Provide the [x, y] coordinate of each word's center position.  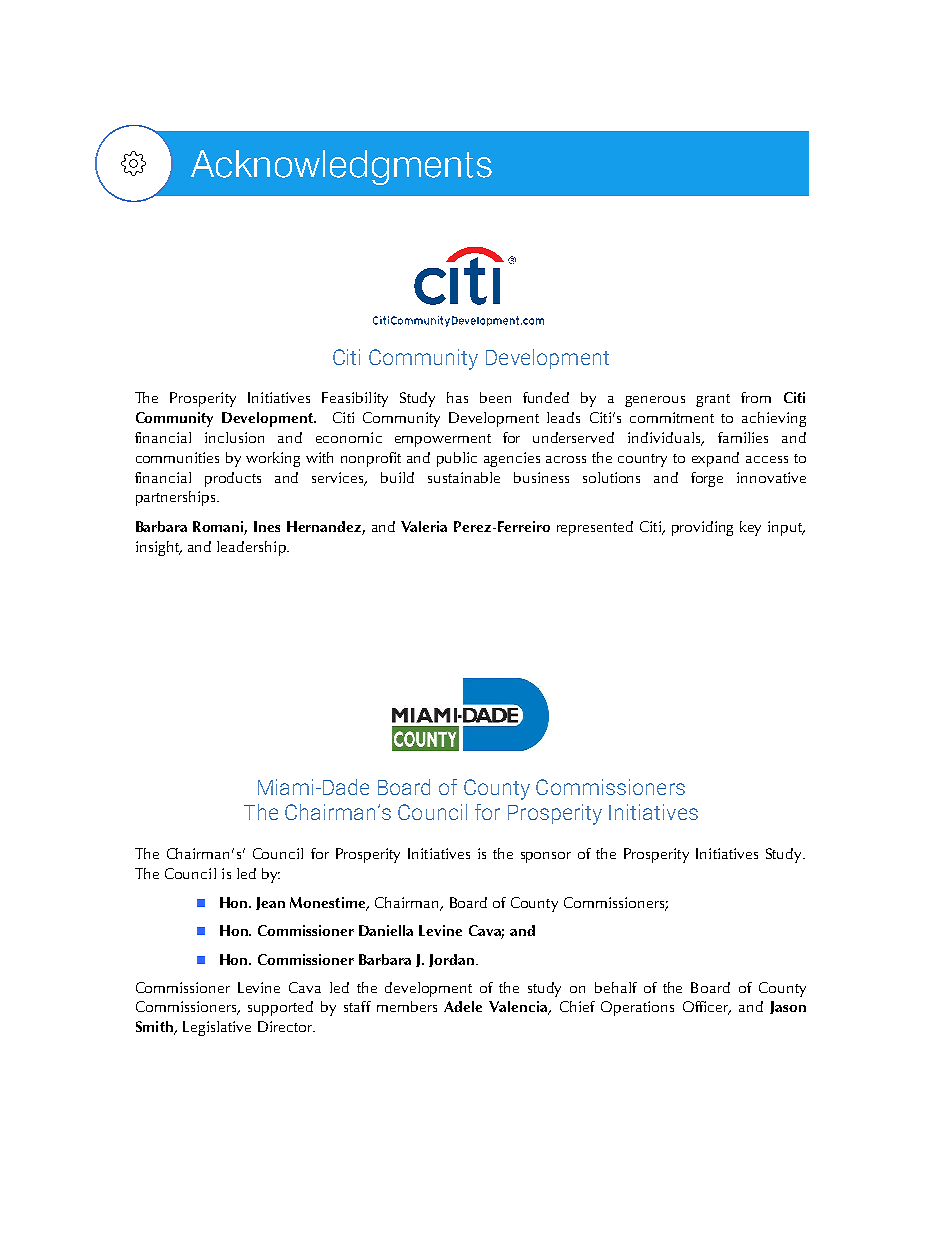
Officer [706, 1008]
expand [715, 459]
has [457, 397]
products [233, 479]
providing [702, 528]
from [756, 397]
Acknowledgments [341, 167]
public [457, 459]
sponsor [546, 857]
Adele [463, 1006]
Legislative [217, 1028]
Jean [270, 903]
